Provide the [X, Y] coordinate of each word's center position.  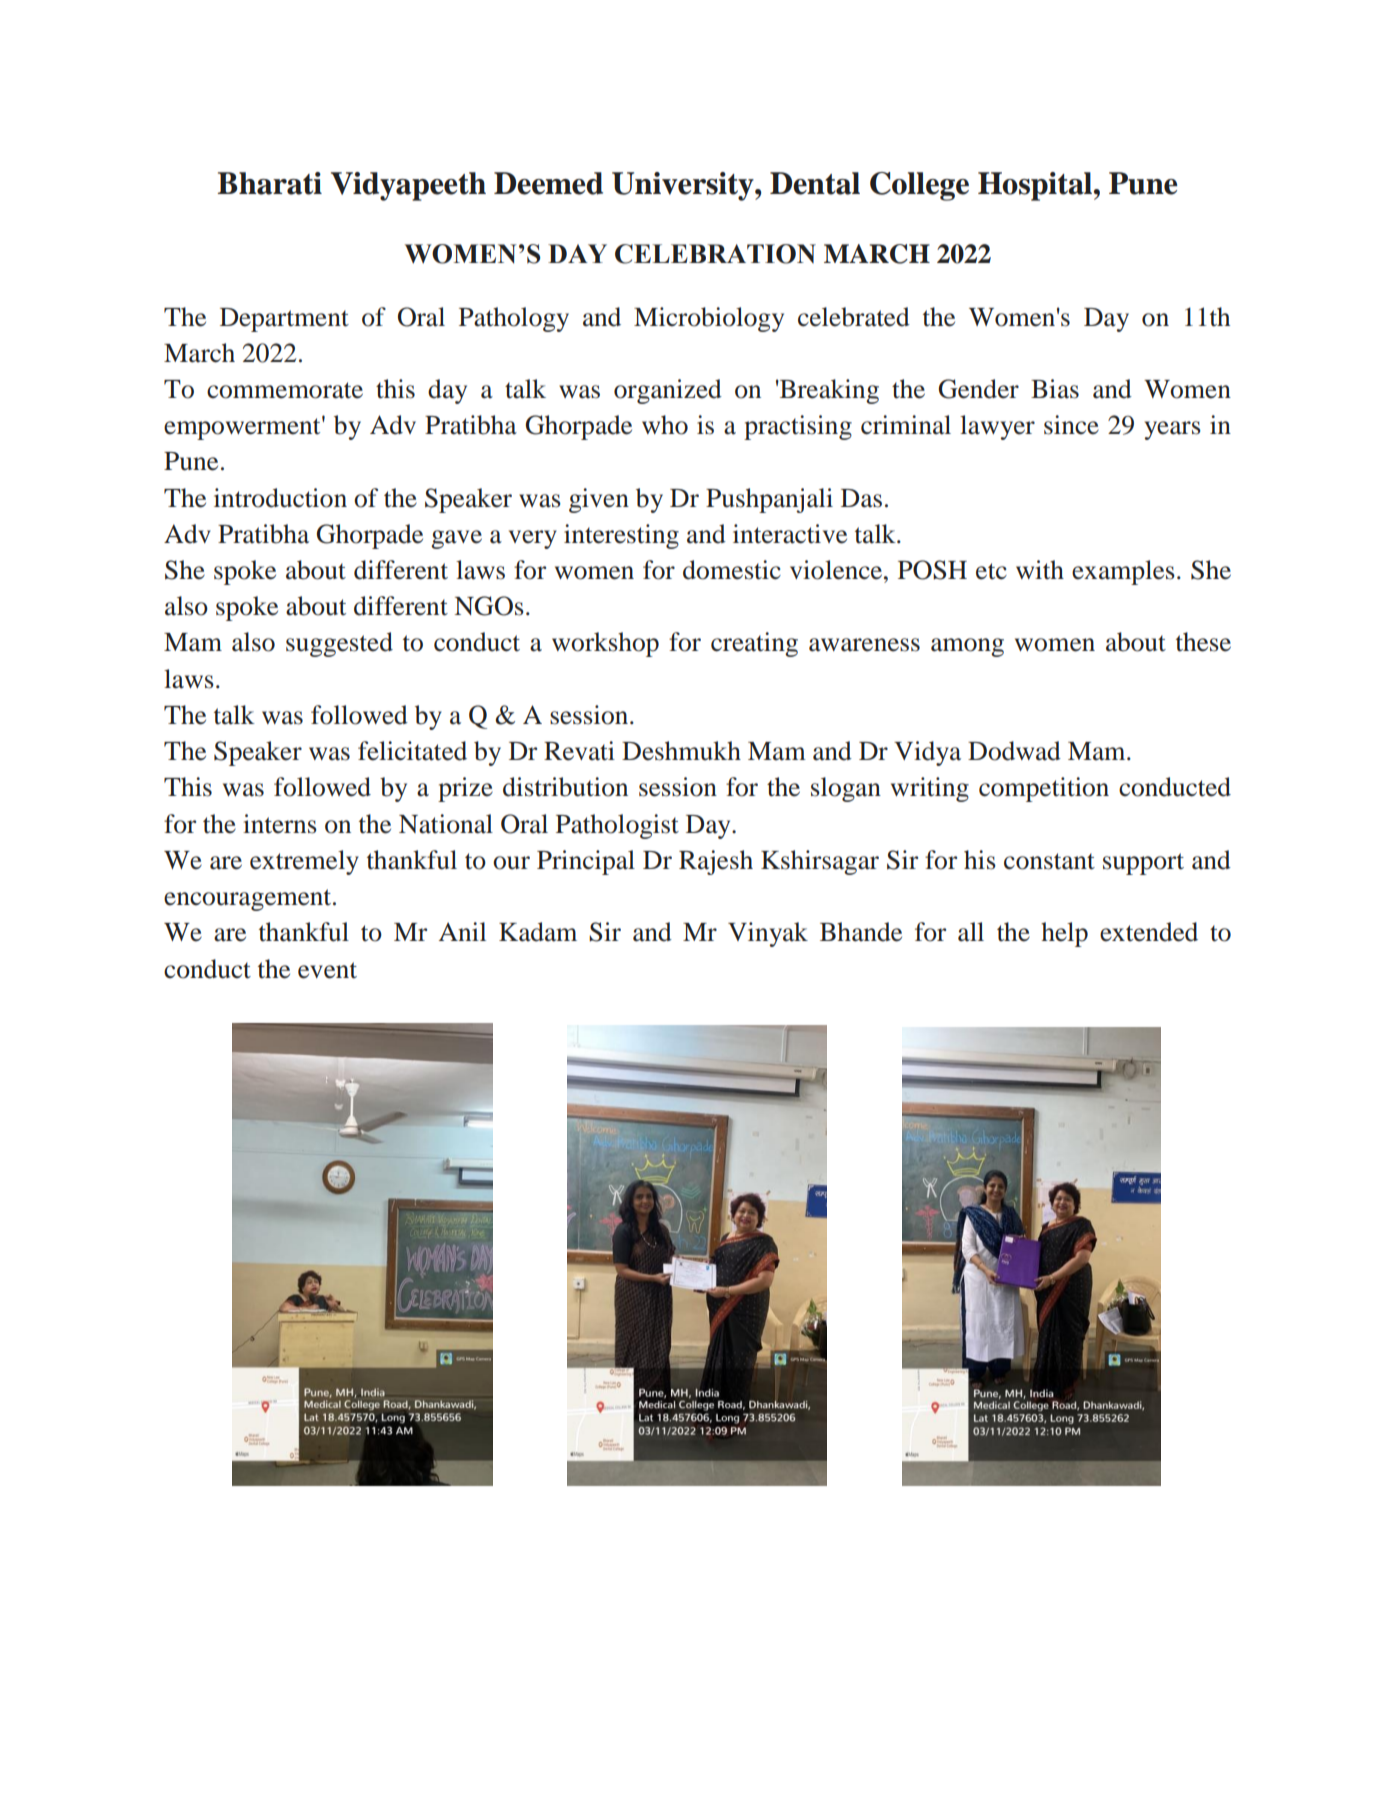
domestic [732, 570]
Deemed [548, 183]
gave [456, 539]
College [919, 186]
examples [1123, 572]
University [684, 186]
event [327, 970]
